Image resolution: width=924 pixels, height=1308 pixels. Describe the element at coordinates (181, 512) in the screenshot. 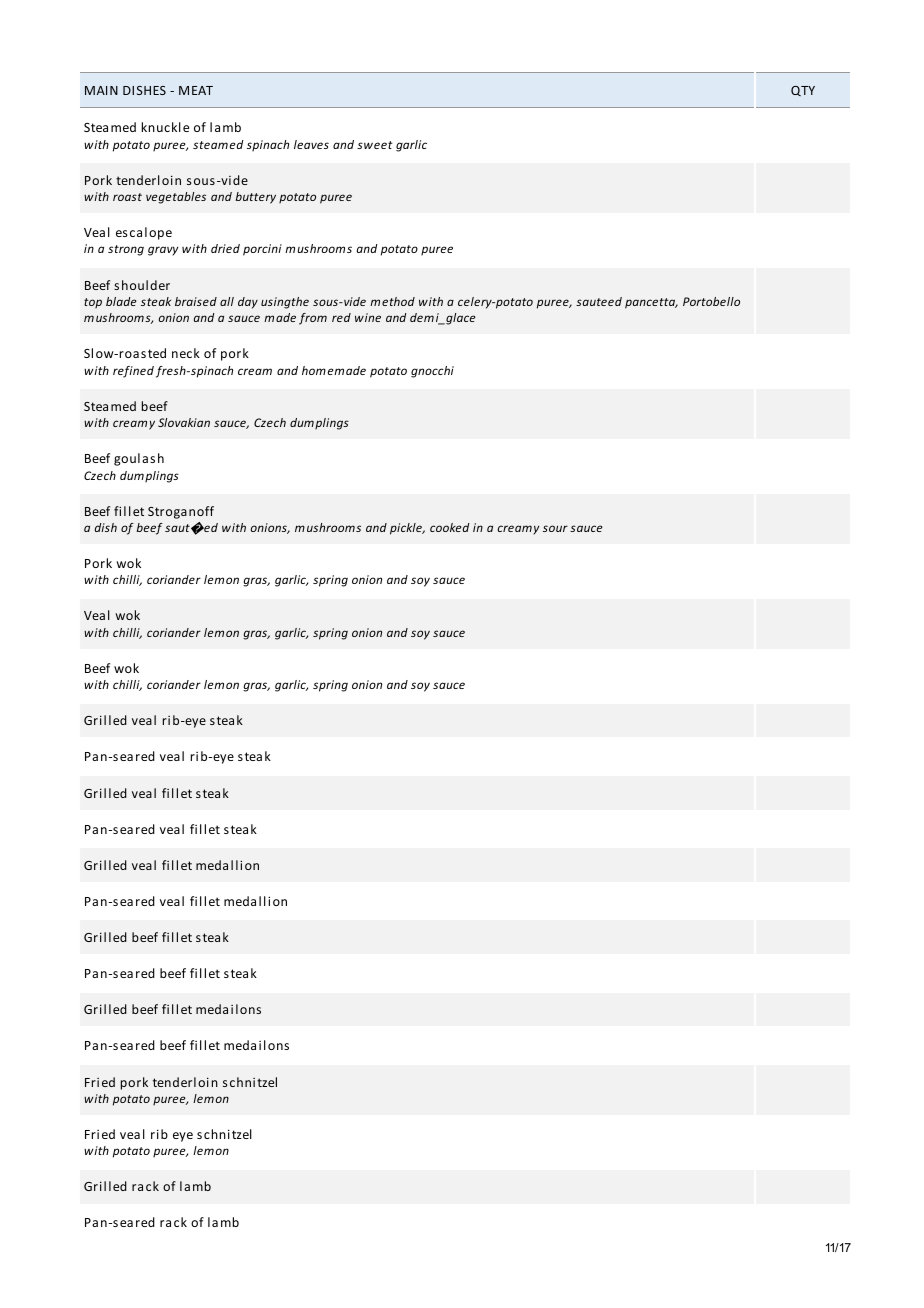

I see `Stroganoff` at that location.
